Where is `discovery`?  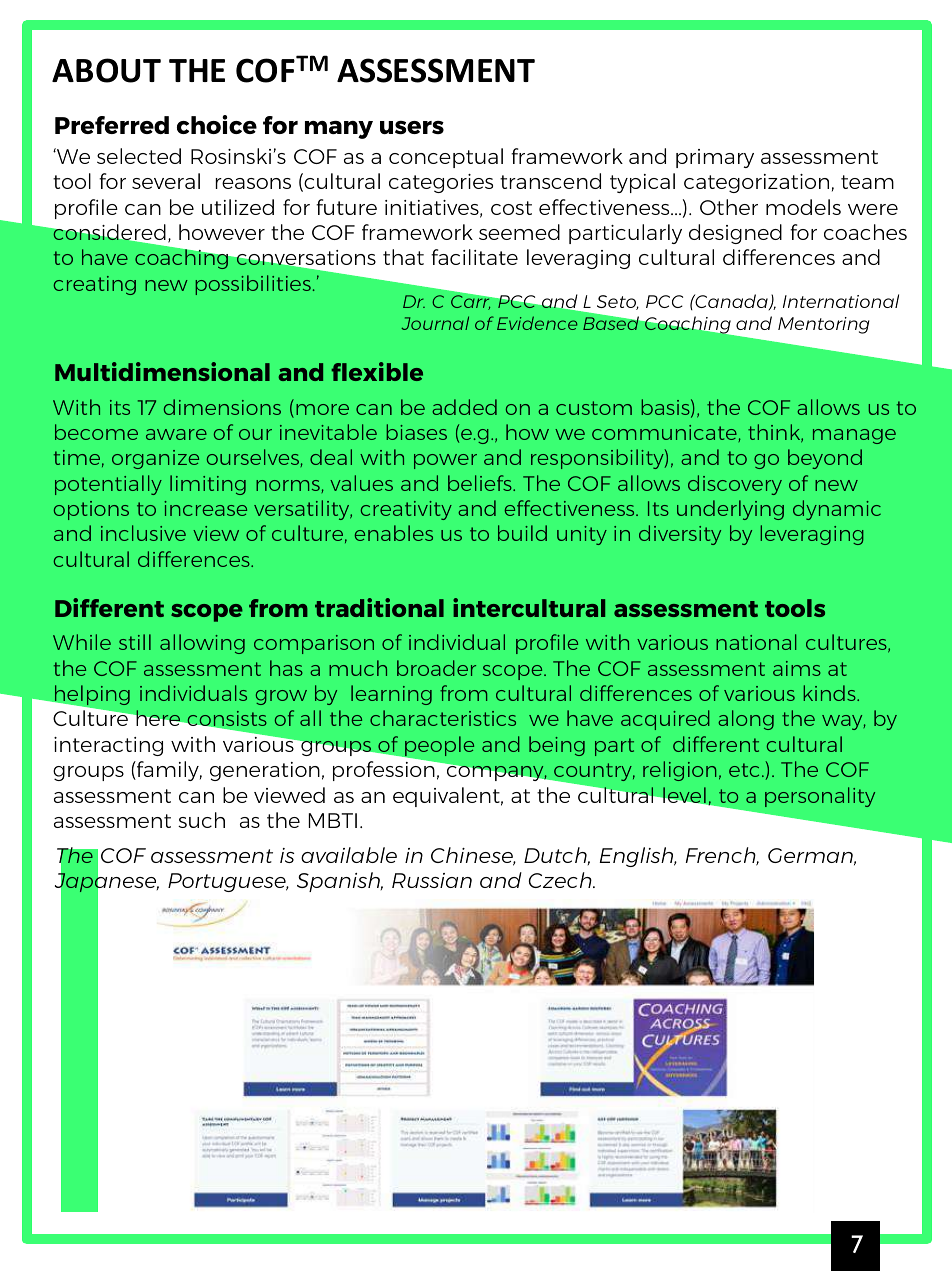
discovery is located at coordinates (735, 485).
